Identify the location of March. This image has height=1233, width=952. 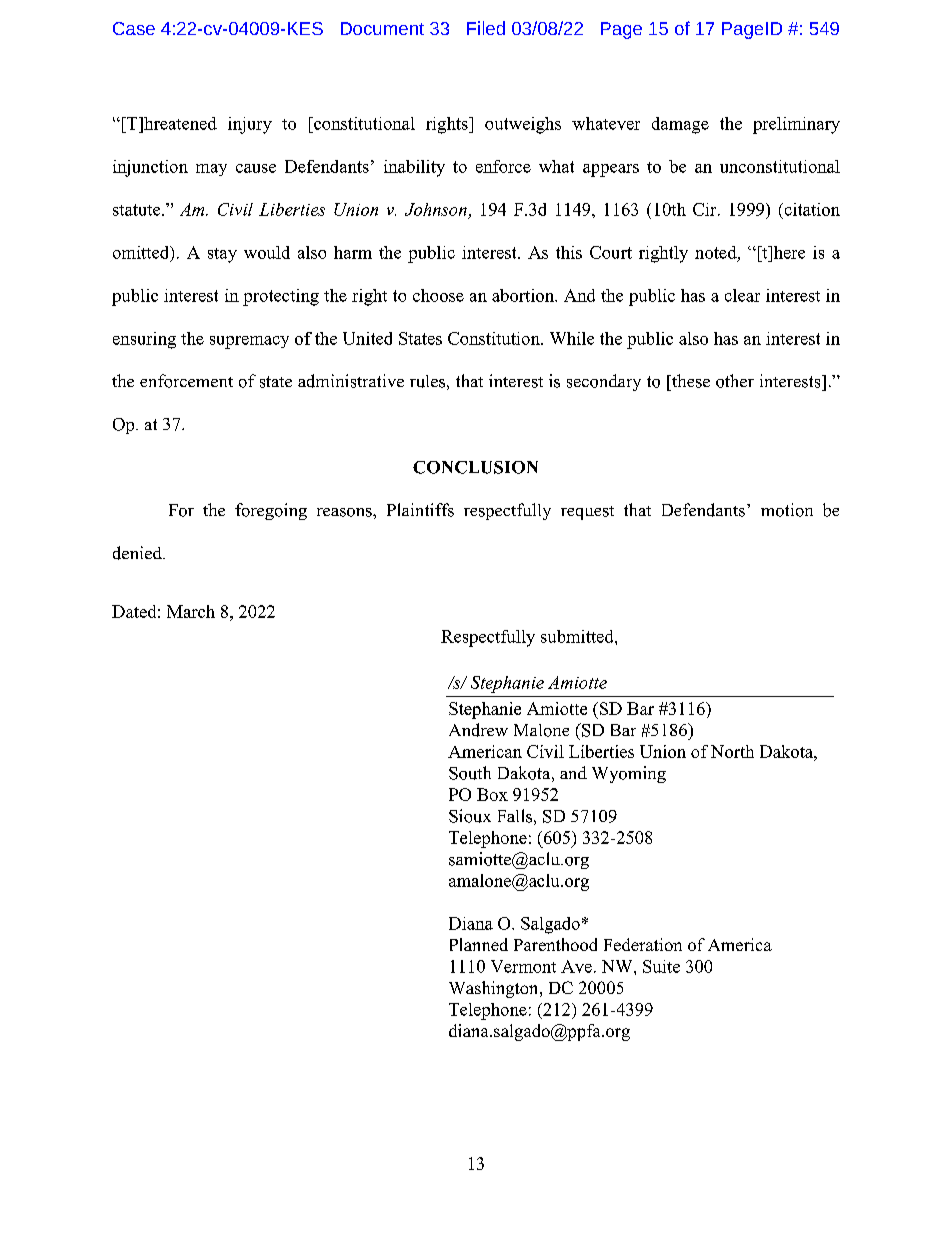
(191, 611).
